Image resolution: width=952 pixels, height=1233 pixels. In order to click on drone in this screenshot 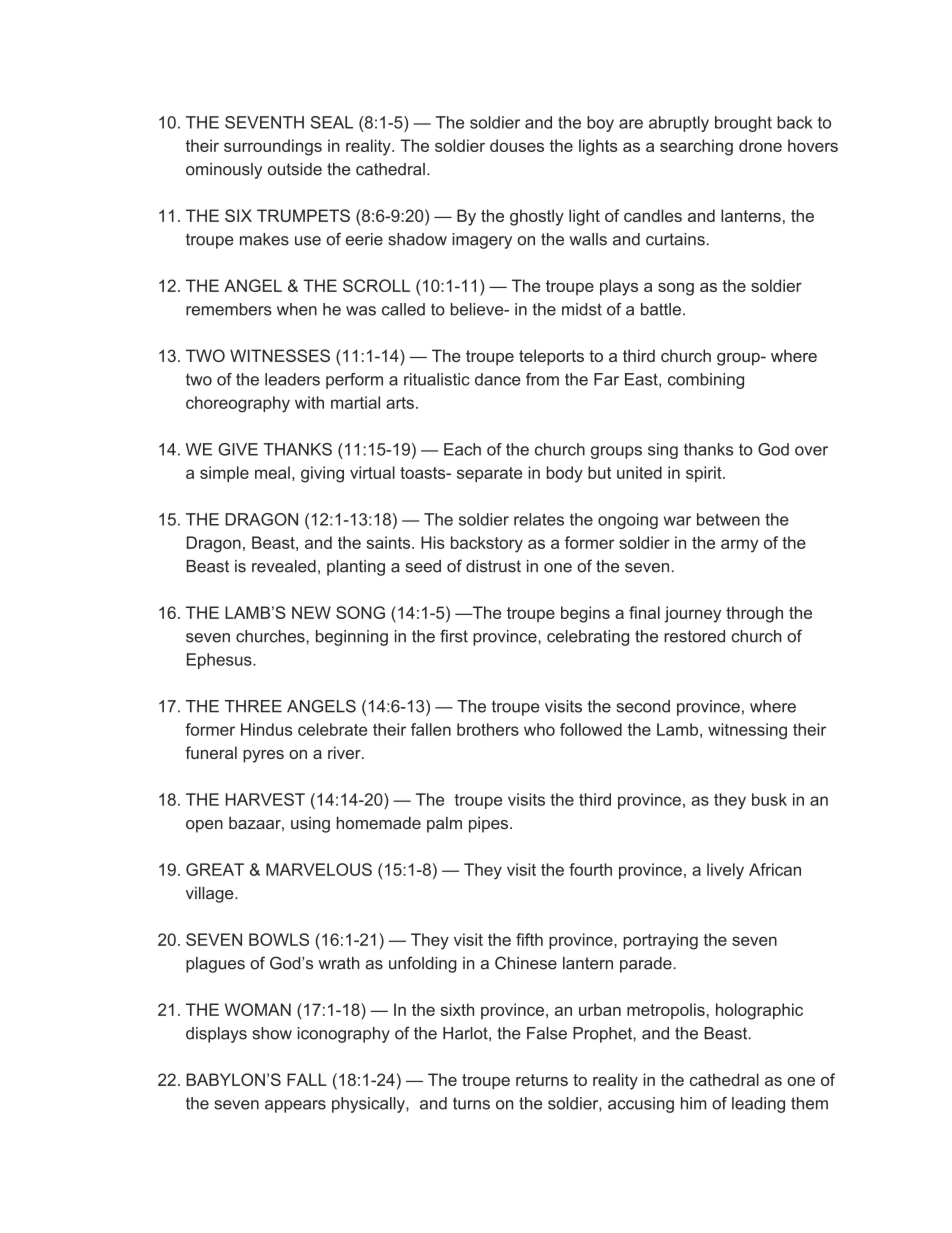, I will do `click(760, 145)`.
